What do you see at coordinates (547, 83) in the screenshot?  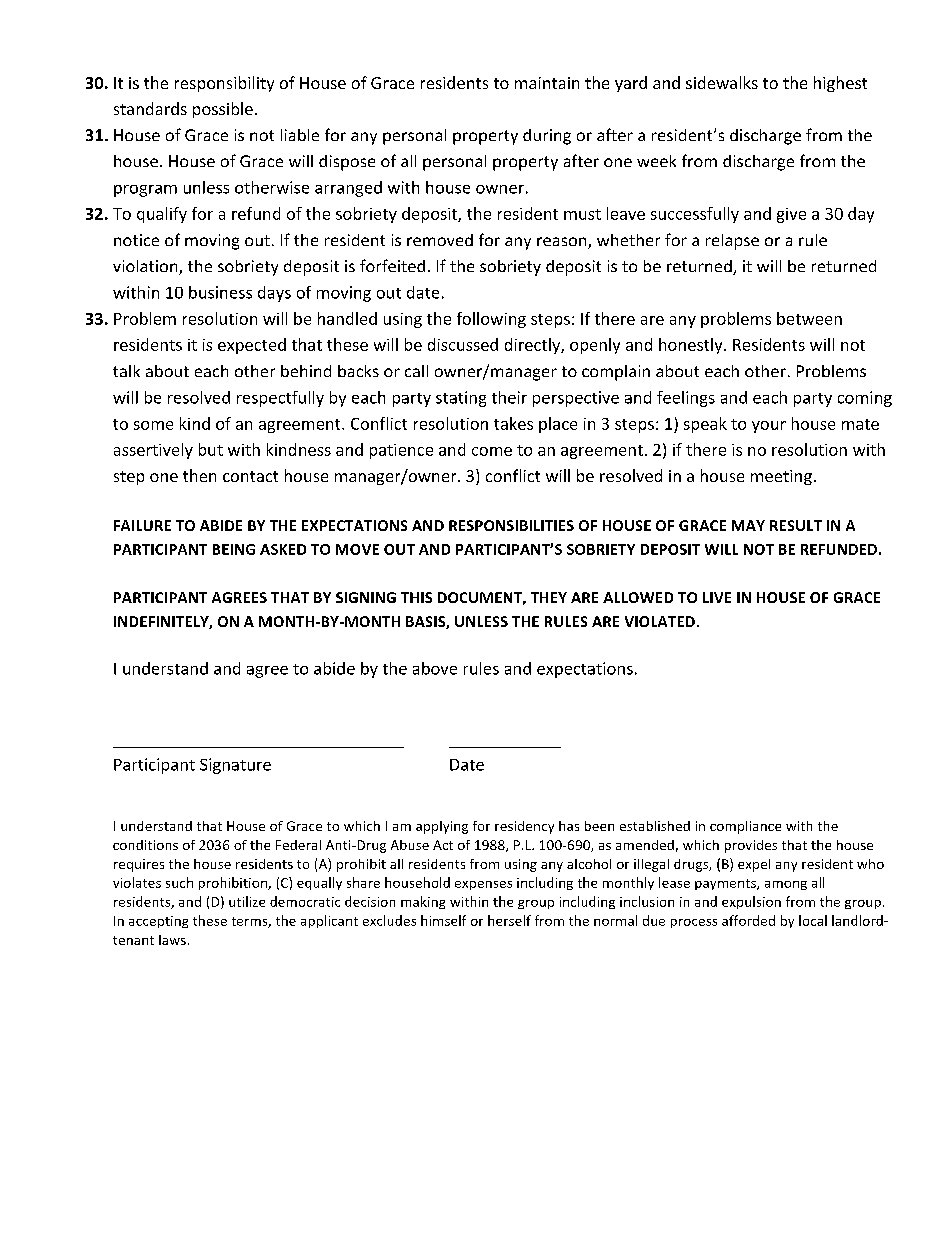 I see `maintain` at bounding box center [547, 83].
